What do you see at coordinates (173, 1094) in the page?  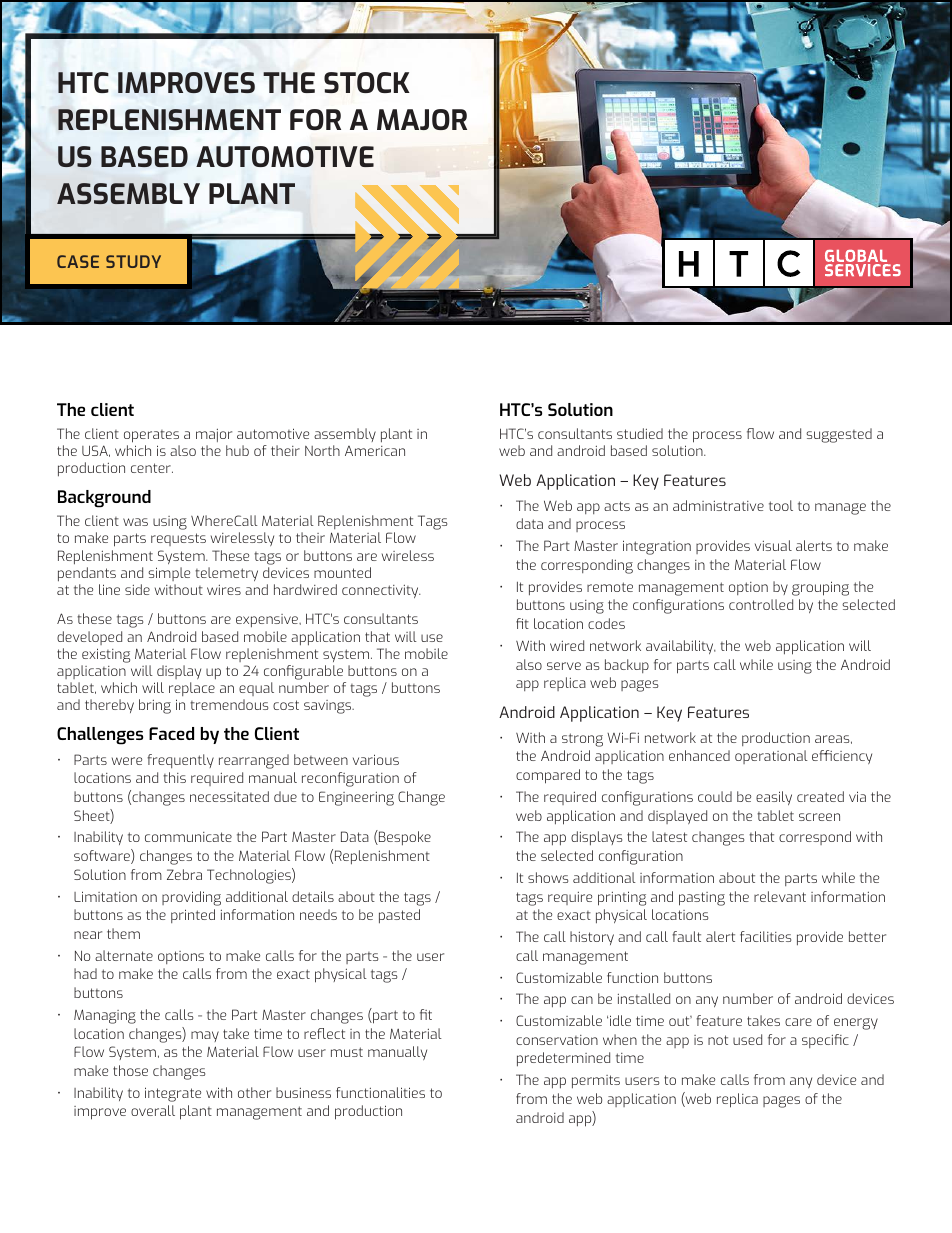 I see `integrate` at bounding box center [173, 1094].
